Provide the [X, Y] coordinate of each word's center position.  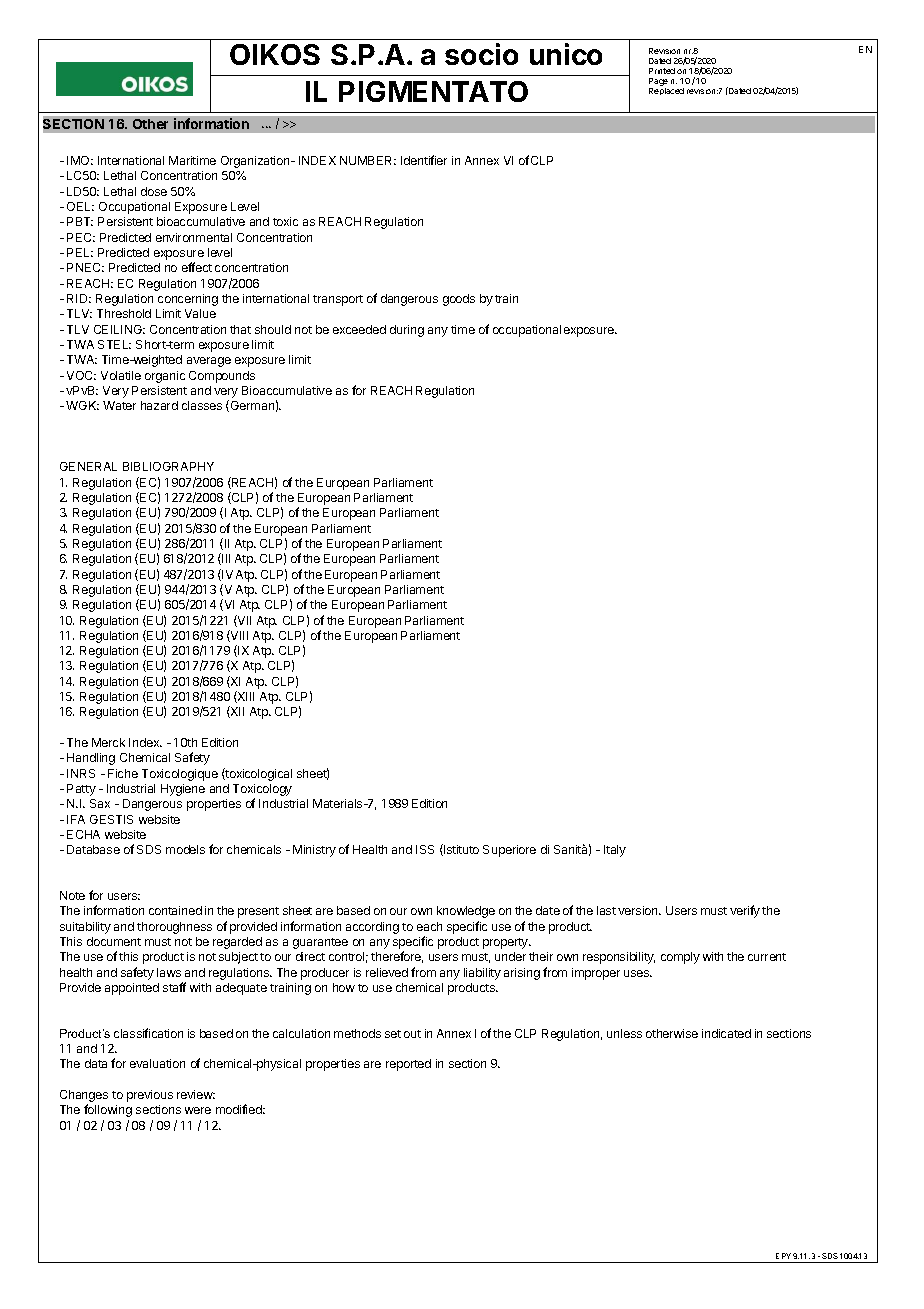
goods [459, 300]
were [198, 1110]
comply [680, 958]
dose [154, 191]
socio [481, 54]
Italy [615, 851]
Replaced [666, 91]
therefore [397, 957]
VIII [238, 636]
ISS [425, 849]
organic [165, 377]
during [407, 331]
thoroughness [174, 928]
